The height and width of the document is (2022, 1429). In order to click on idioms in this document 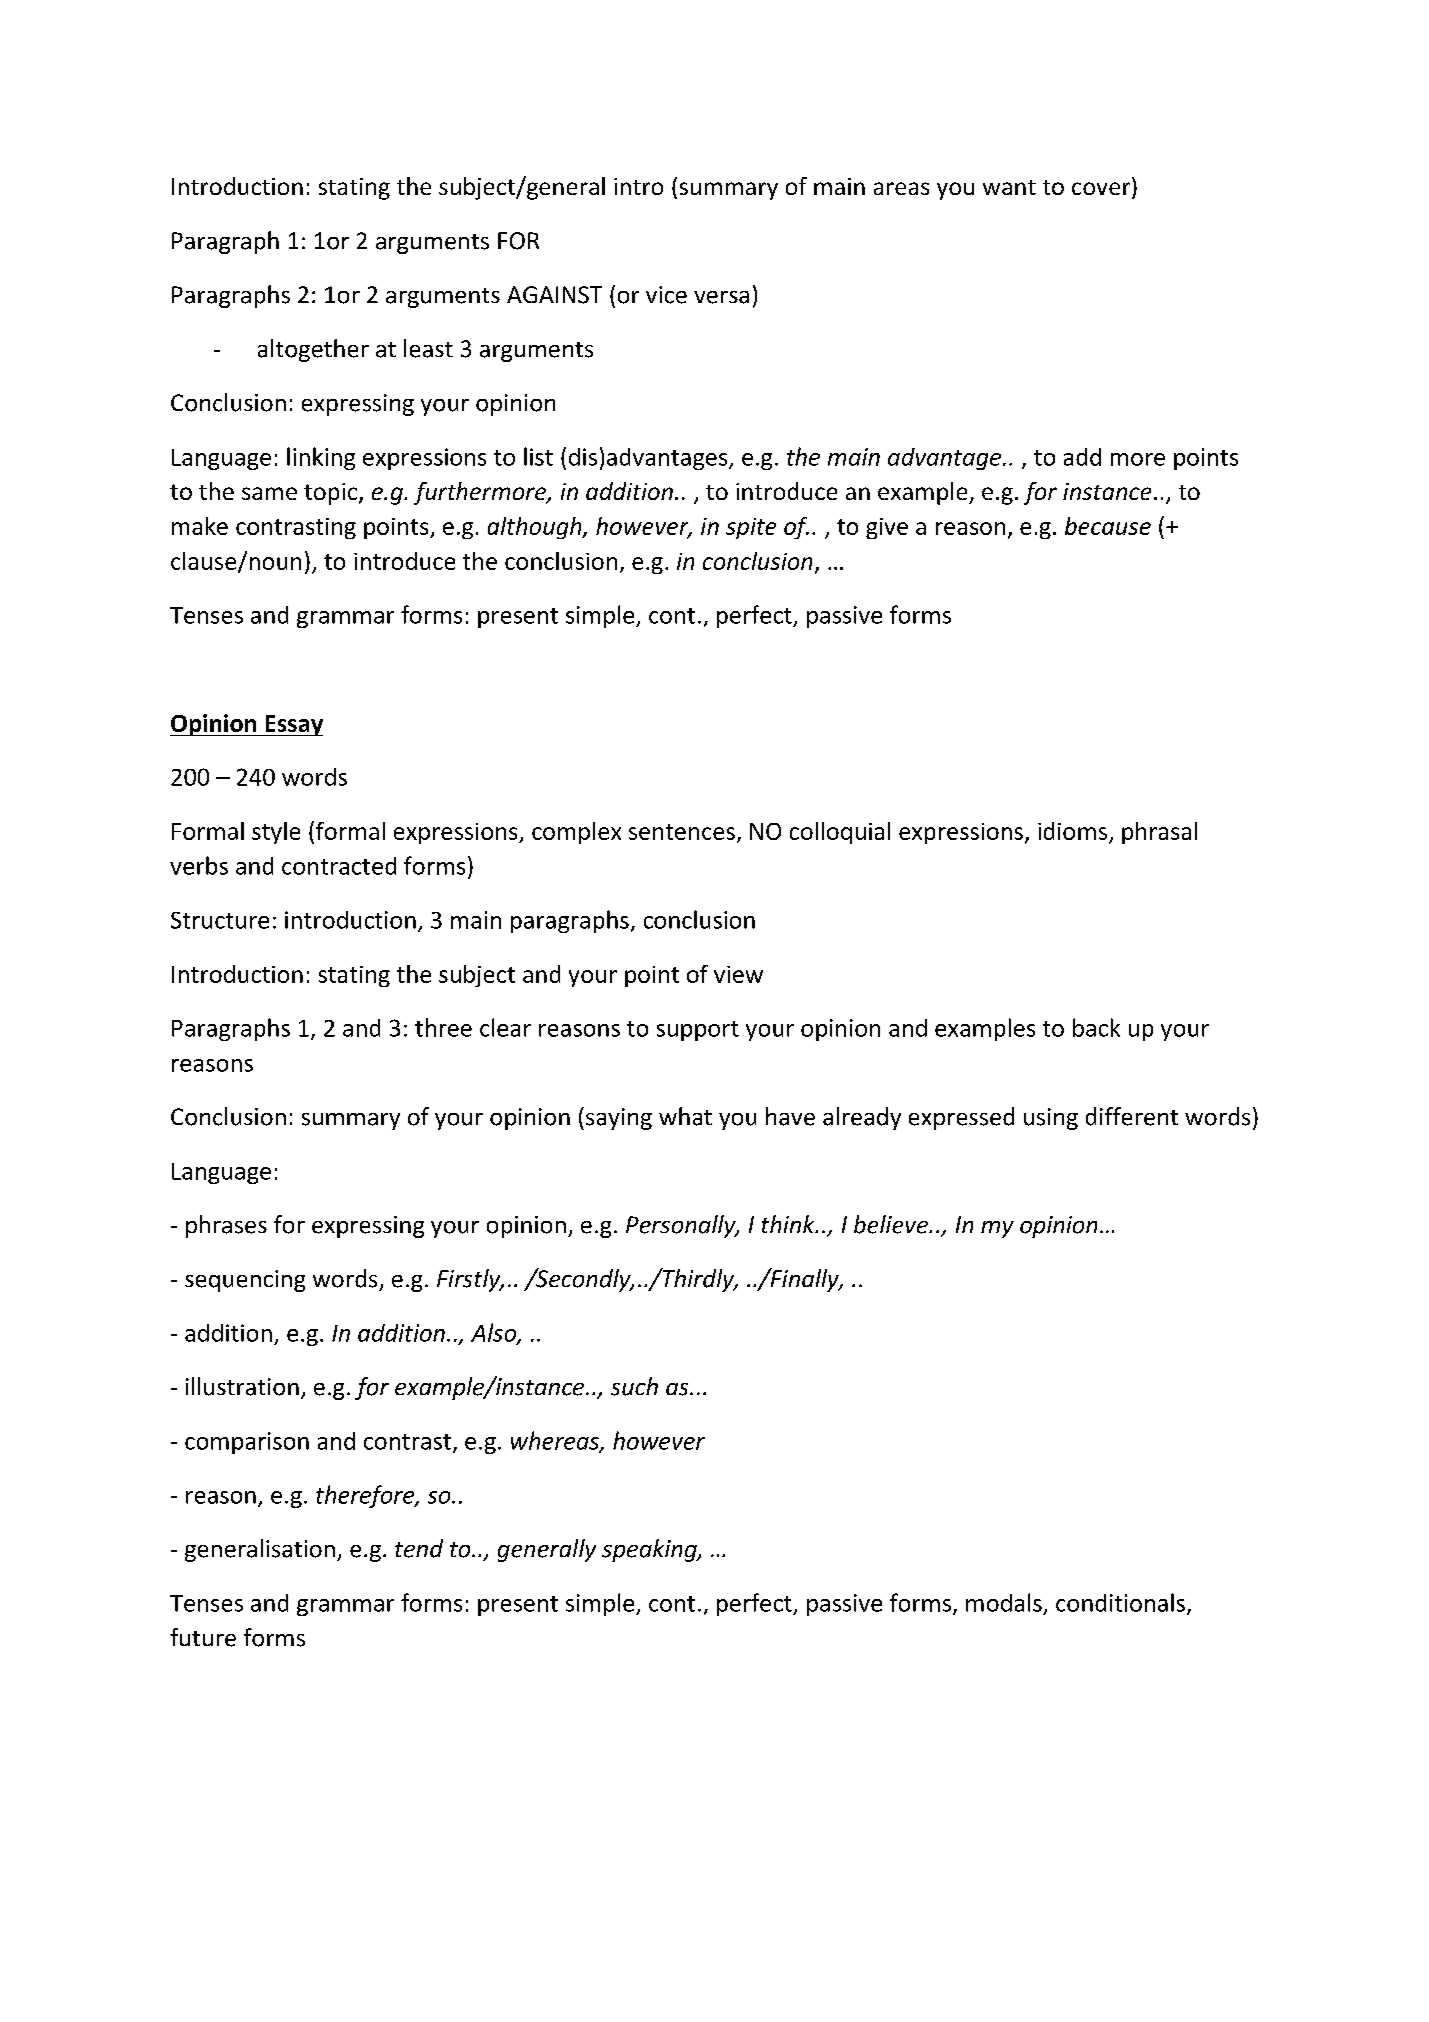, I will do `click(1072, 831)`.
